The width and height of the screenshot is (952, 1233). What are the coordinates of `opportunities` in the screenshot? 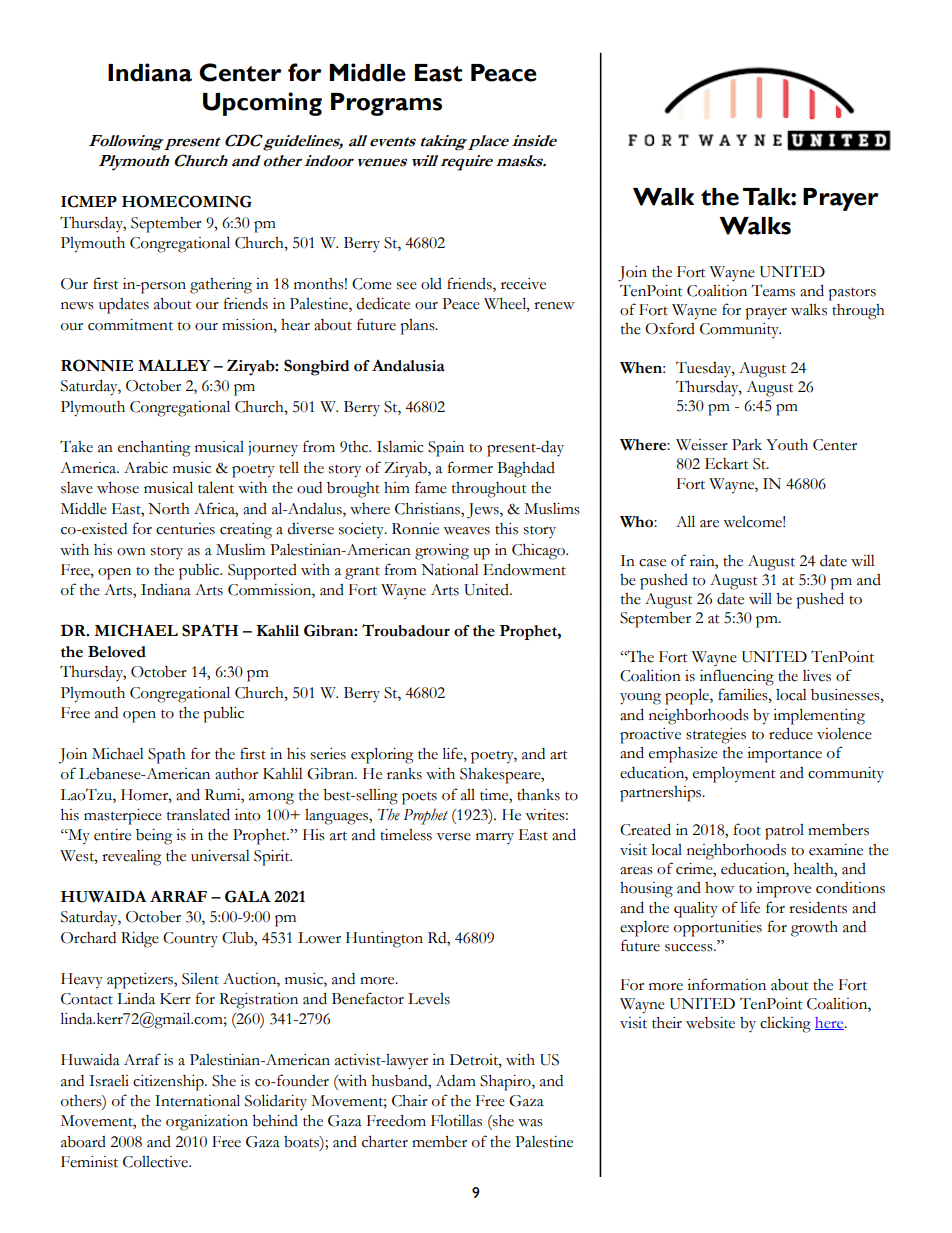 It's located at (718, 929).
